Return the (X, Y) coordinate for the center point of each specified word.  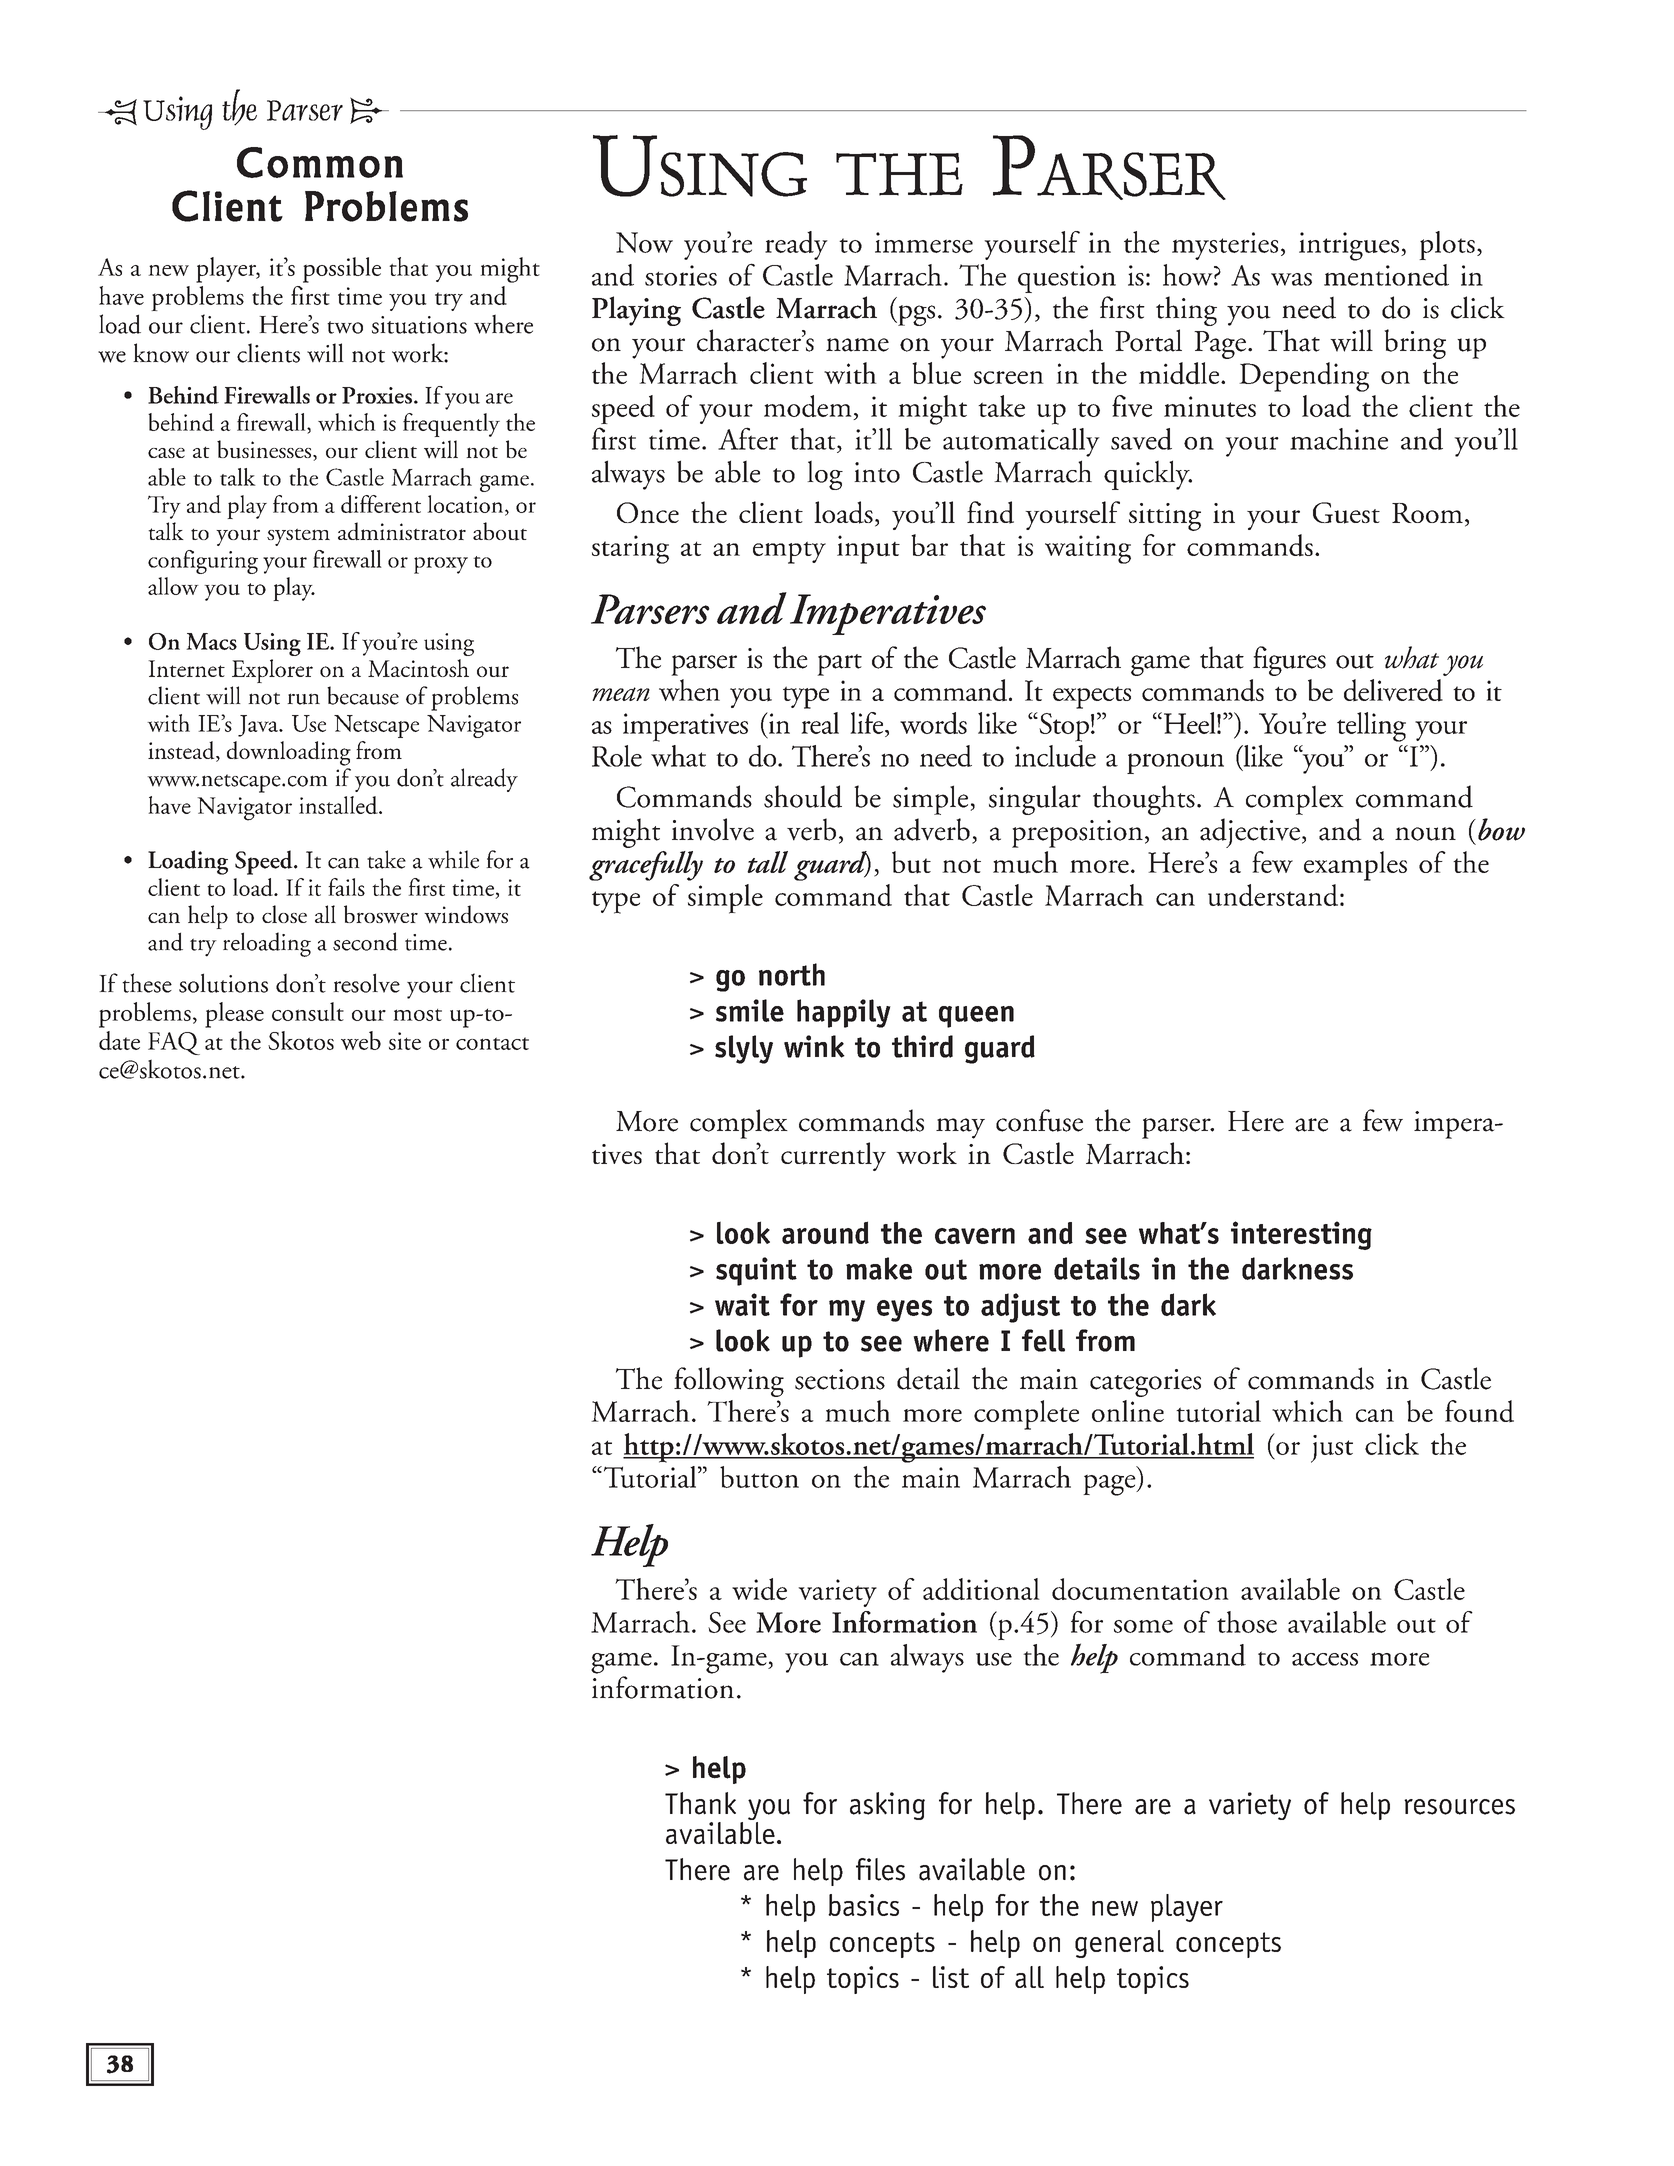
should (803, 796)
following (729, 1382)
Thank (700, 1803)
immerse (924, 242)
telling (1371, 727)
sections (840, 1379)
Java (259, 726)
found (1479, 1411)
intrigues (1349, 246)
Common (320, 162)
